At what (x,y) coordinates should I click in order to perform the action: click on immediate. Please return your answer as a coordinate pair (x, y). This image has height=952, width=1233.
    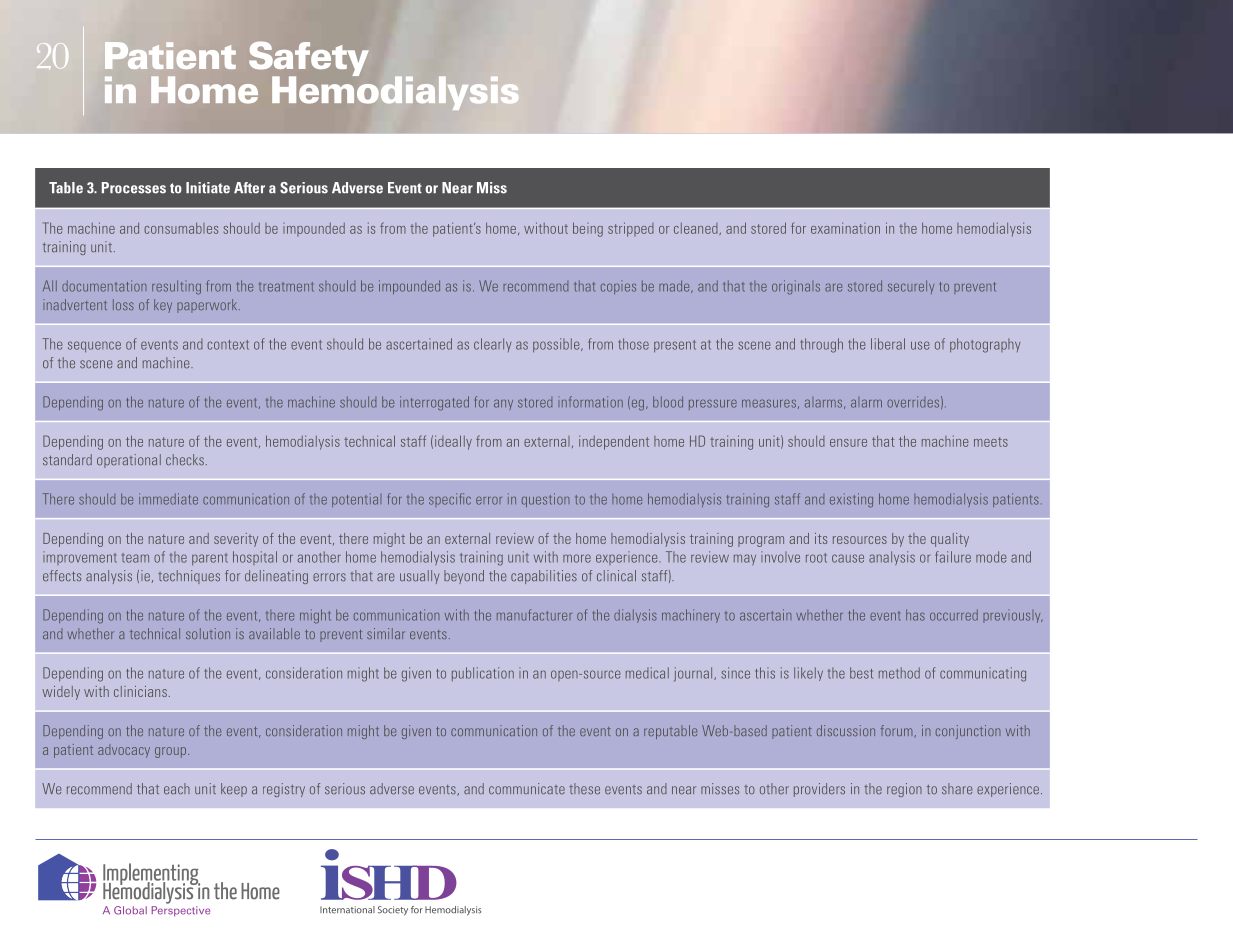
    Looking at the image, I should click on (168, 499).
